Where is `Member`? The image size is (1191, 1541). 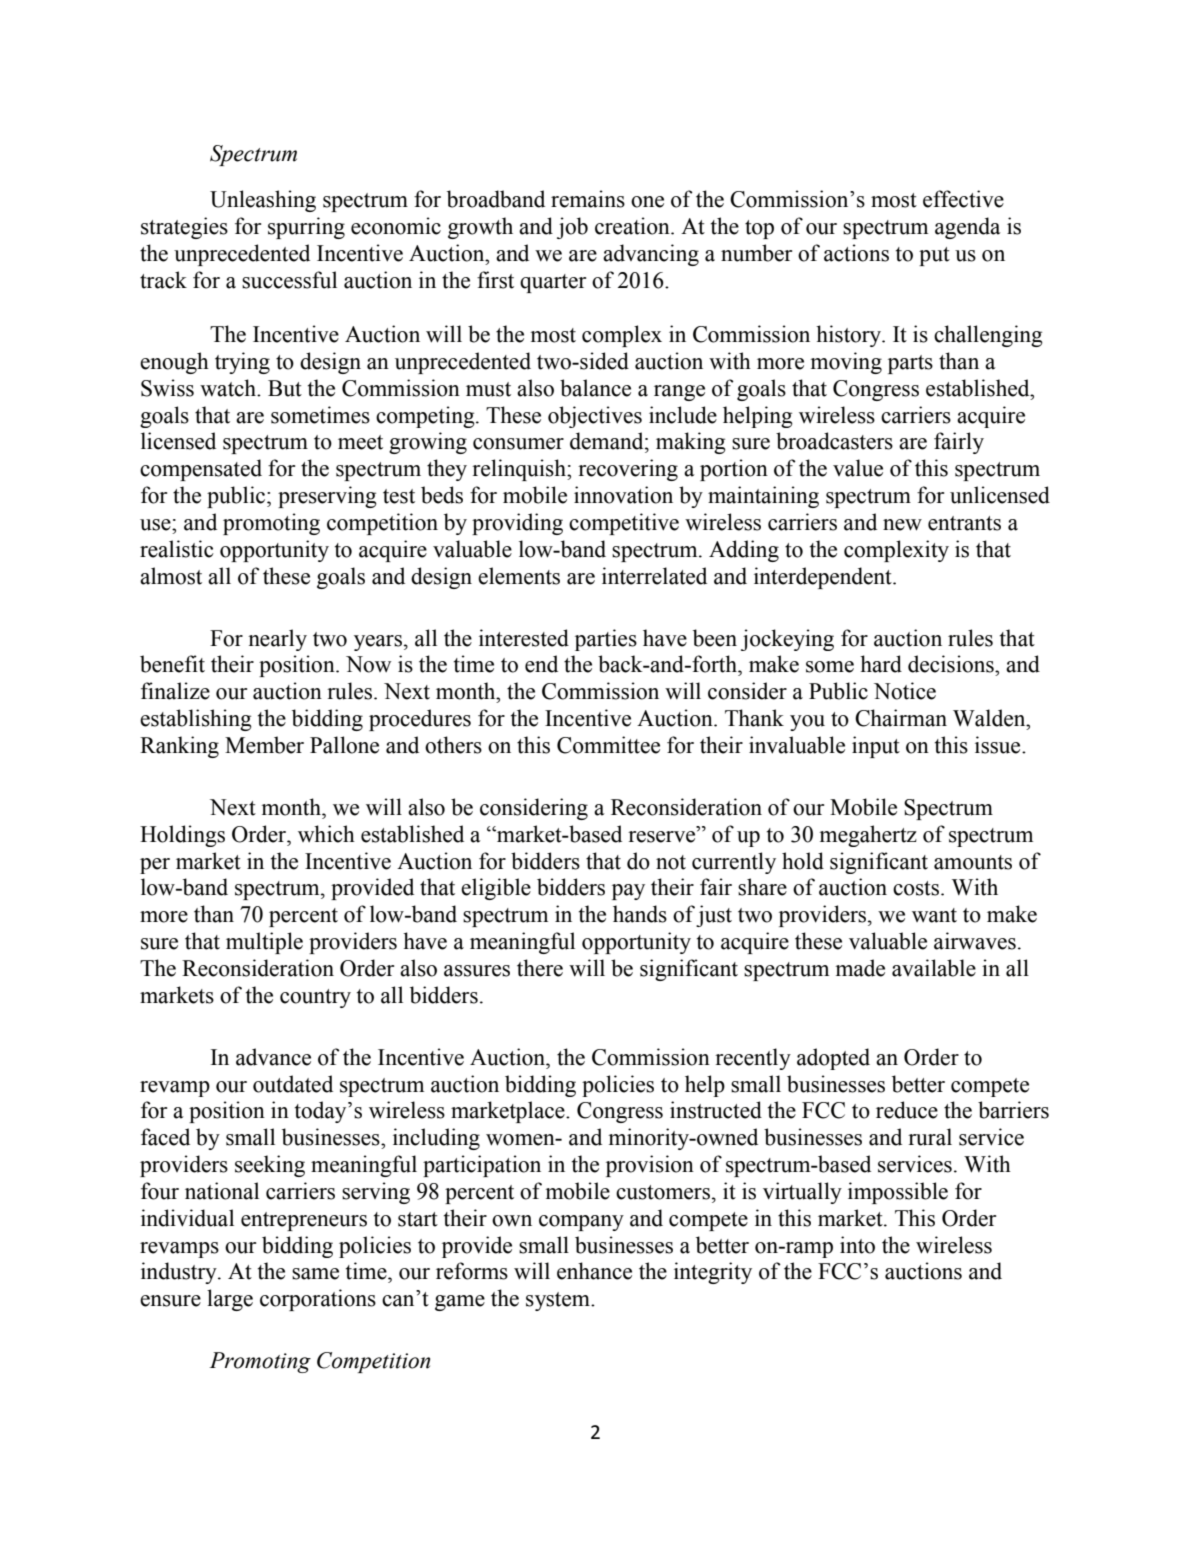 Member is located at coordinates (264, 745).
